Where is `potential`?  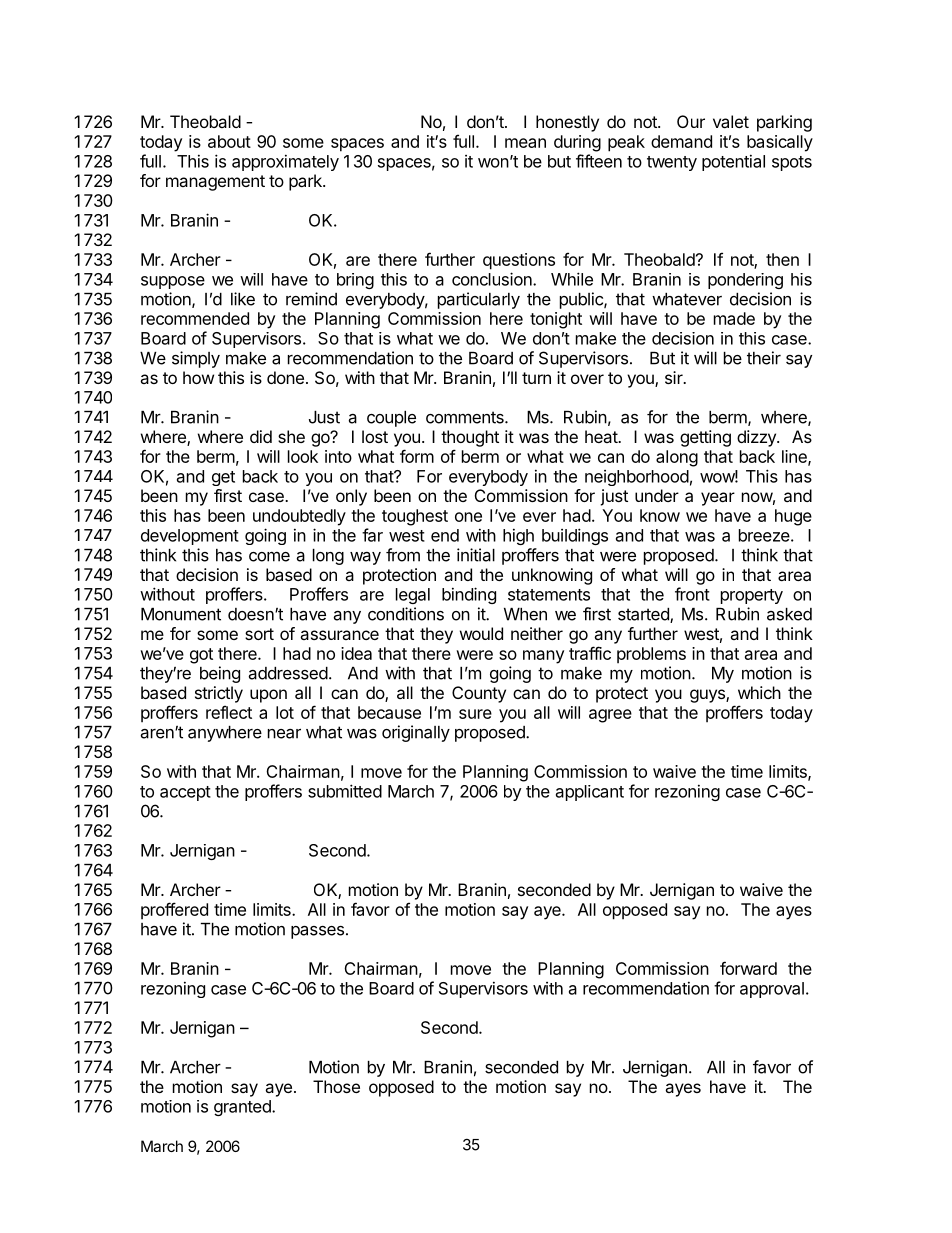 potential is located at coordinates (733, 162).
